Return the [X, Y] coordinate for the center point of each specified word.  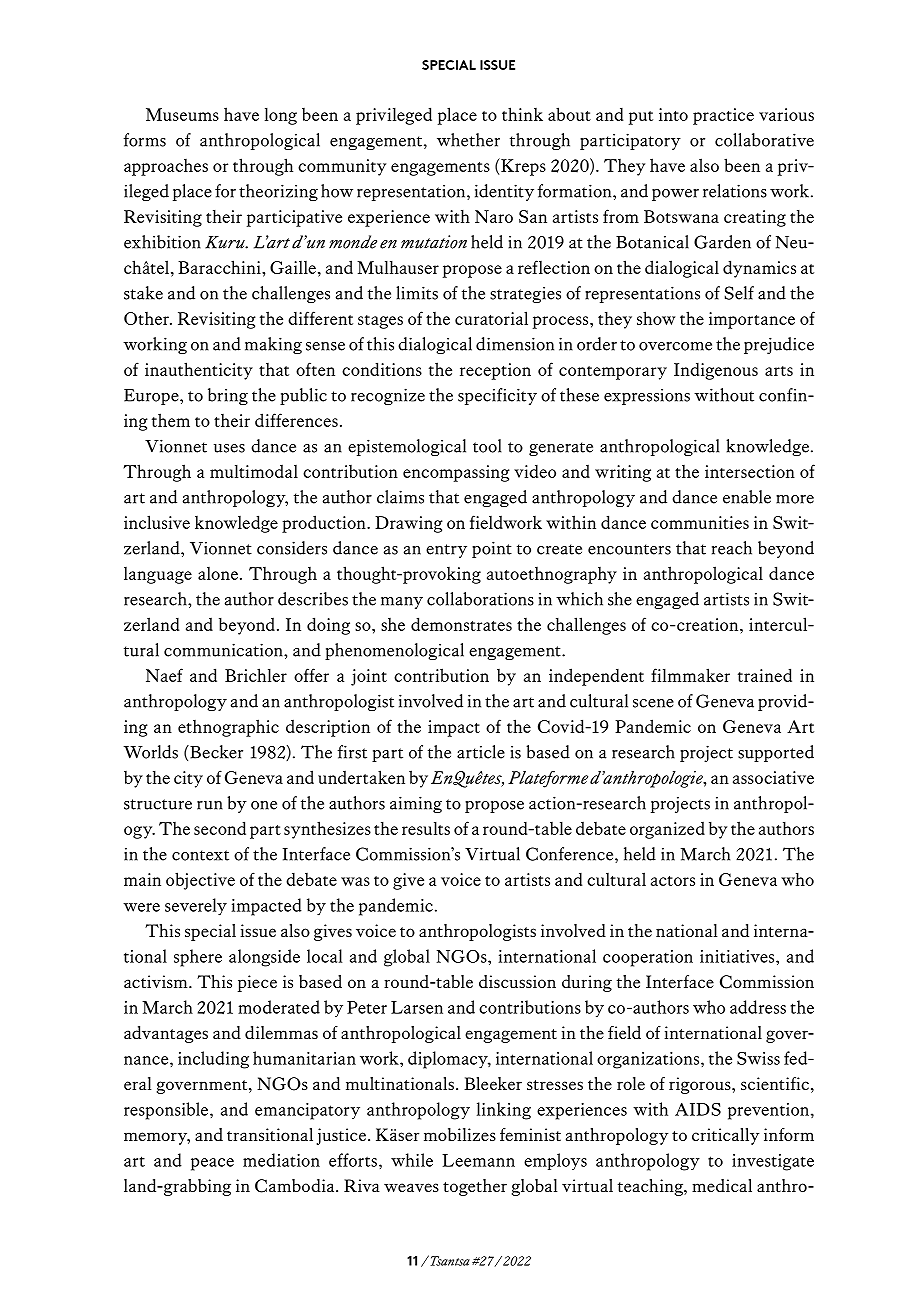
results [426, 828]
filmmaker [690, 675]
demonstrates [461, 624]
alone [218, 573]
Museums [182, 114]
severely [196, 907]
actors [673, 881]
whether [468, 140]
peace [212, 1164]
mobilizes [460, 1134]
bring [228, 396]
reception [495, 371]
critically [725, 1136]
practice [723, 116]
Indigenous [716, 371]
